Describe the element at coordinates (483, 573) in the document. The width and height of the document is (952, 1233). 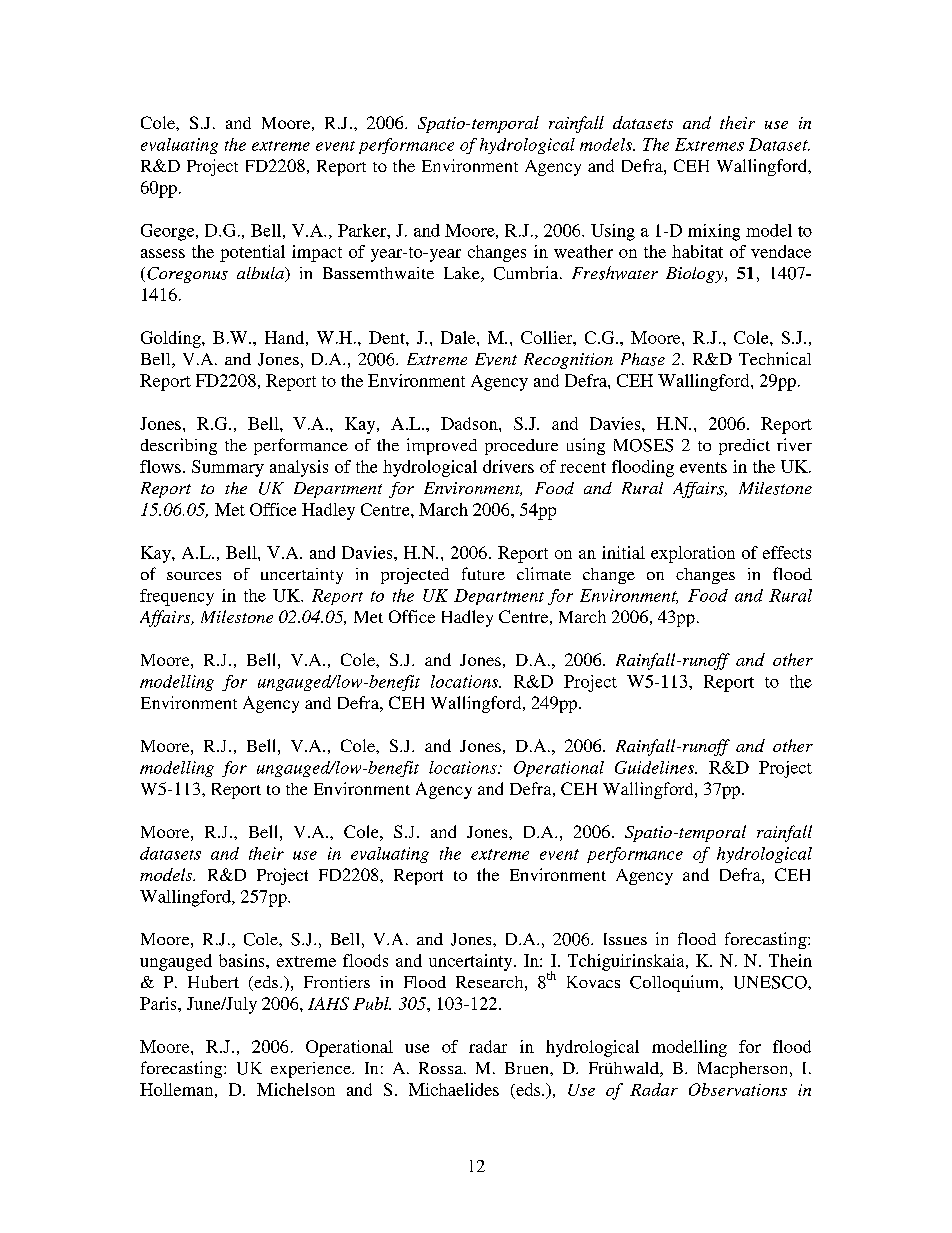
I see `future` at that location.
